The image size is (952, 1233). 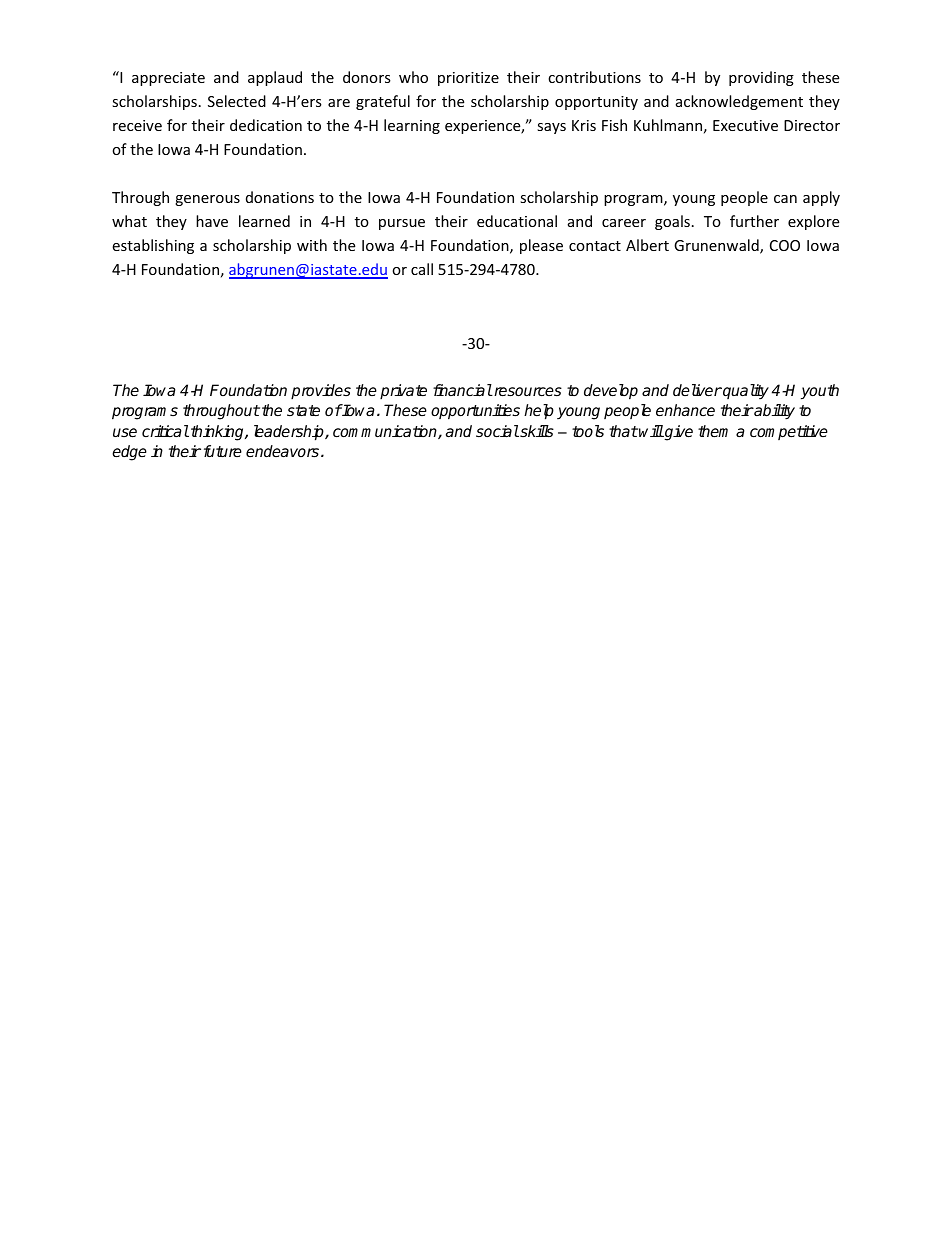 I want to click on future, so click(x=223, y=451).
